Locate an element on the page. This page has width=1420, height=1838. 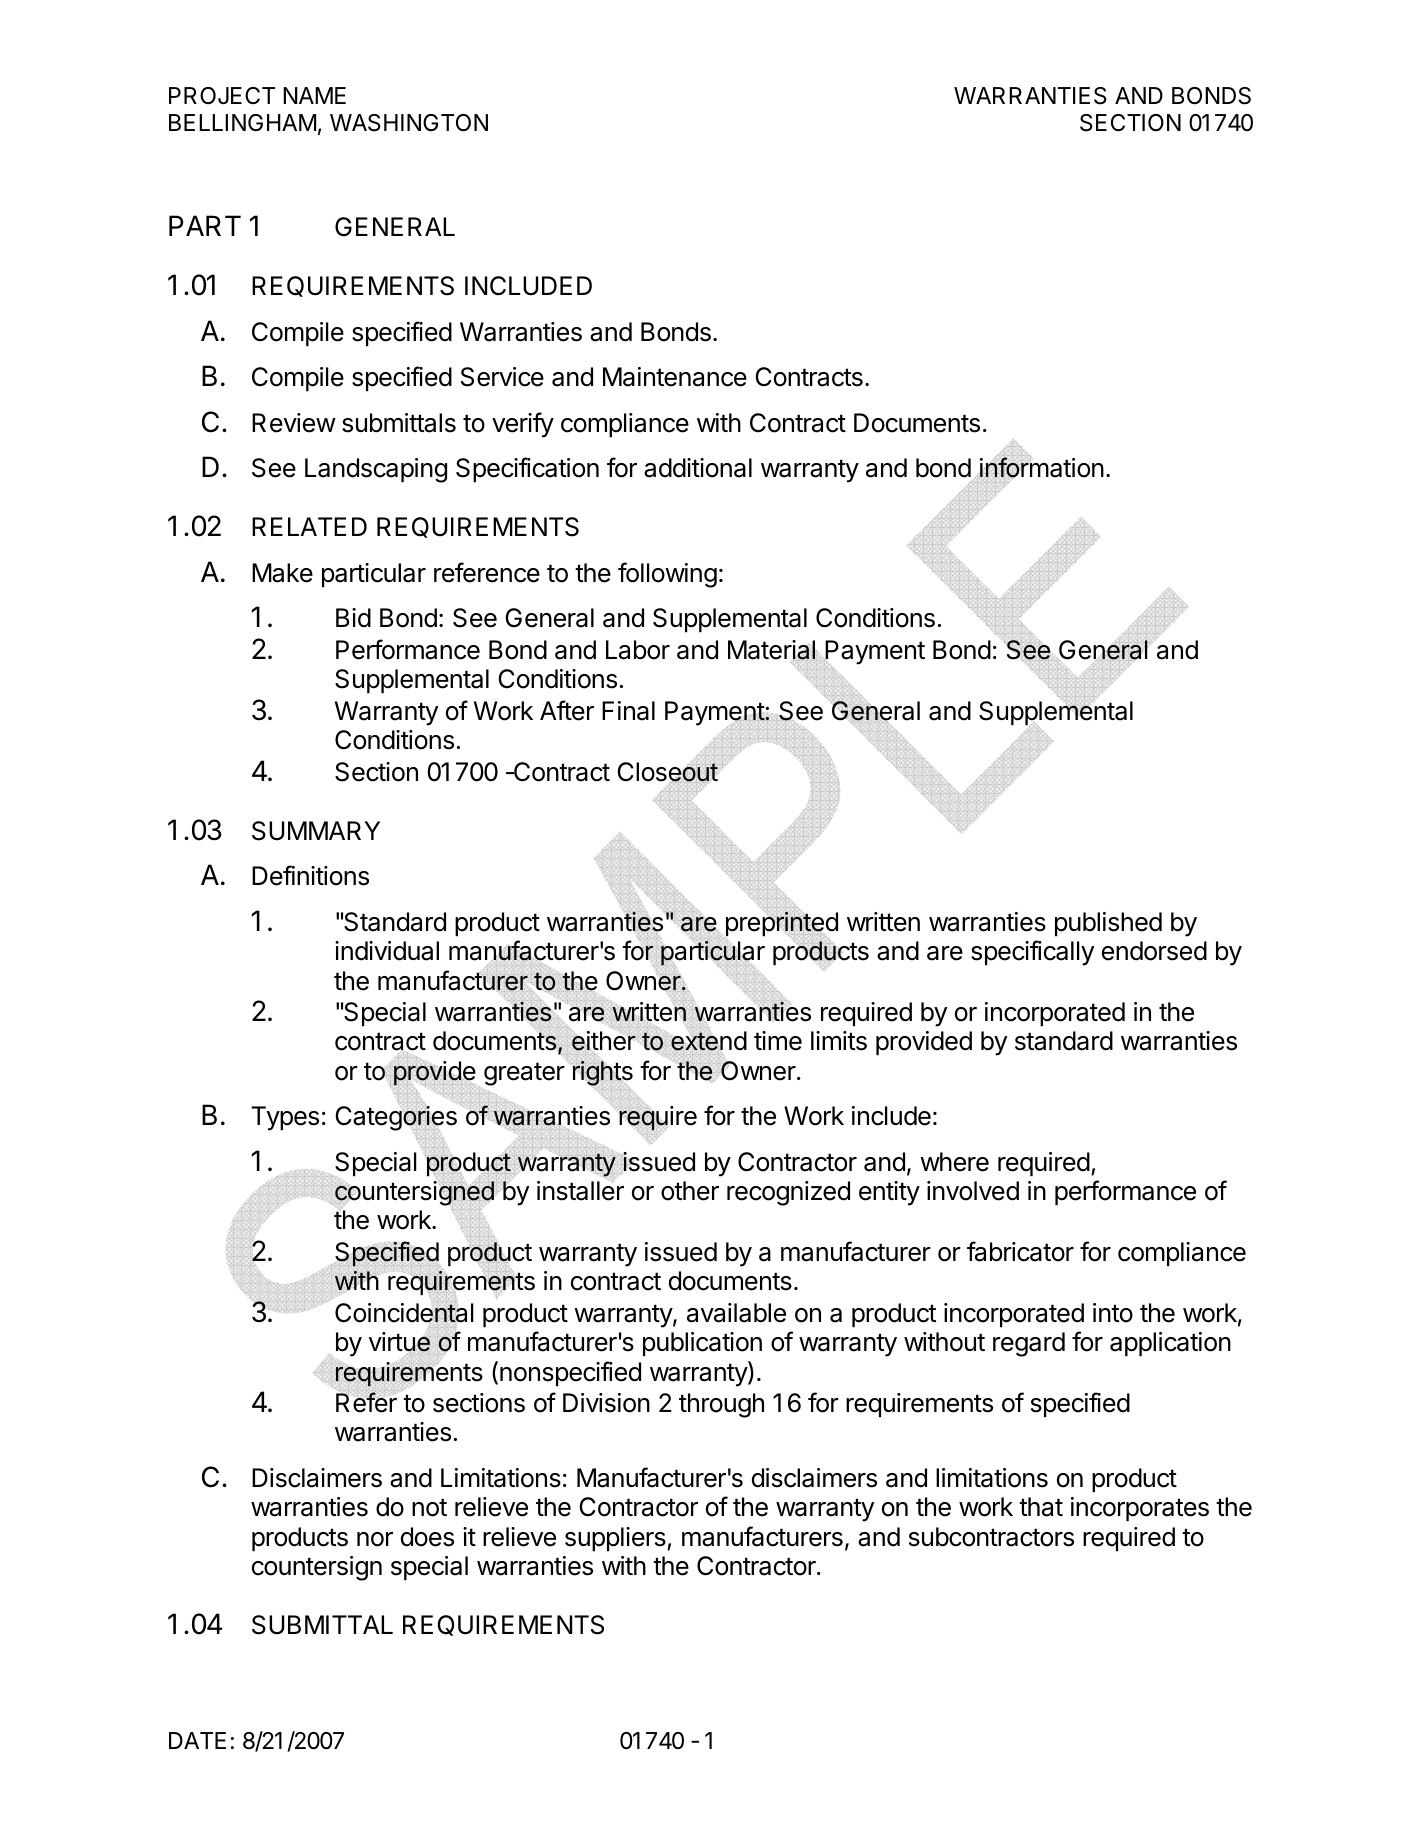
following is located at coordinates (667, 575).
